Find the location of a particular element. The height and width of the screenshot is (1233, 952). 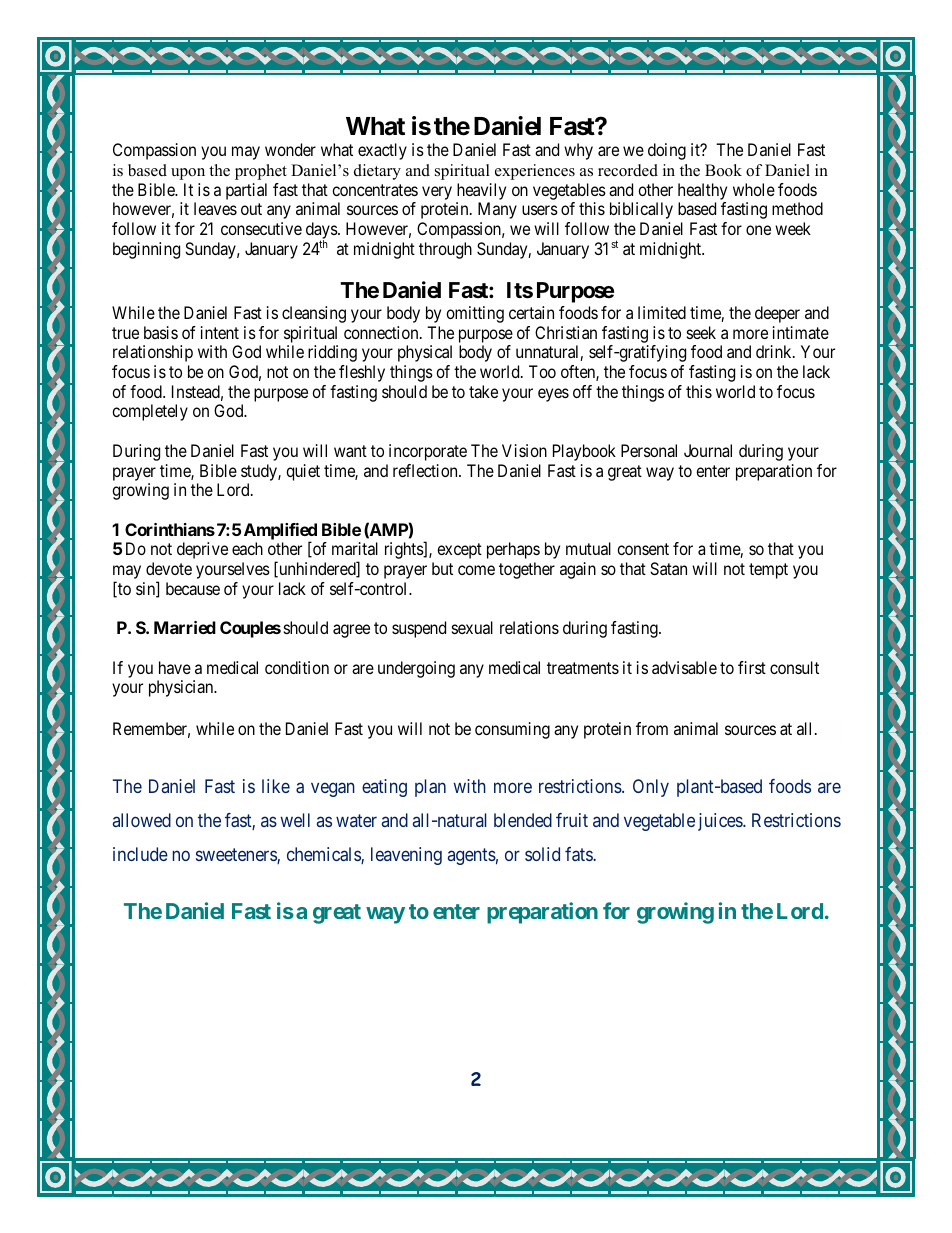

drink is located at coordinates (775, 351).
